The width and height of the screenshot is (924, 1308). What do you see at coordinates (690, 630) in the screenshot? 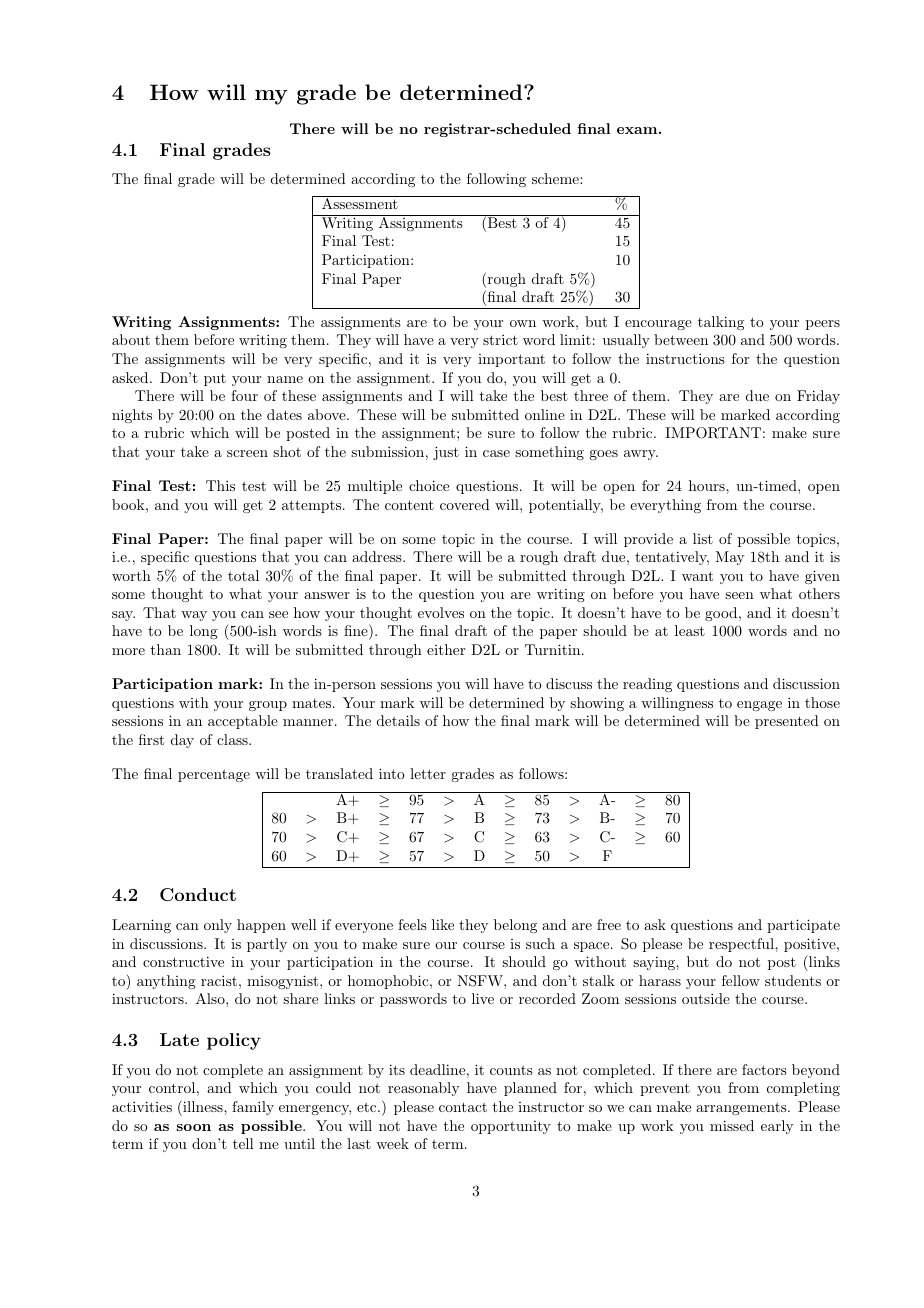
I see `least` at bounding box center [690, 630].
